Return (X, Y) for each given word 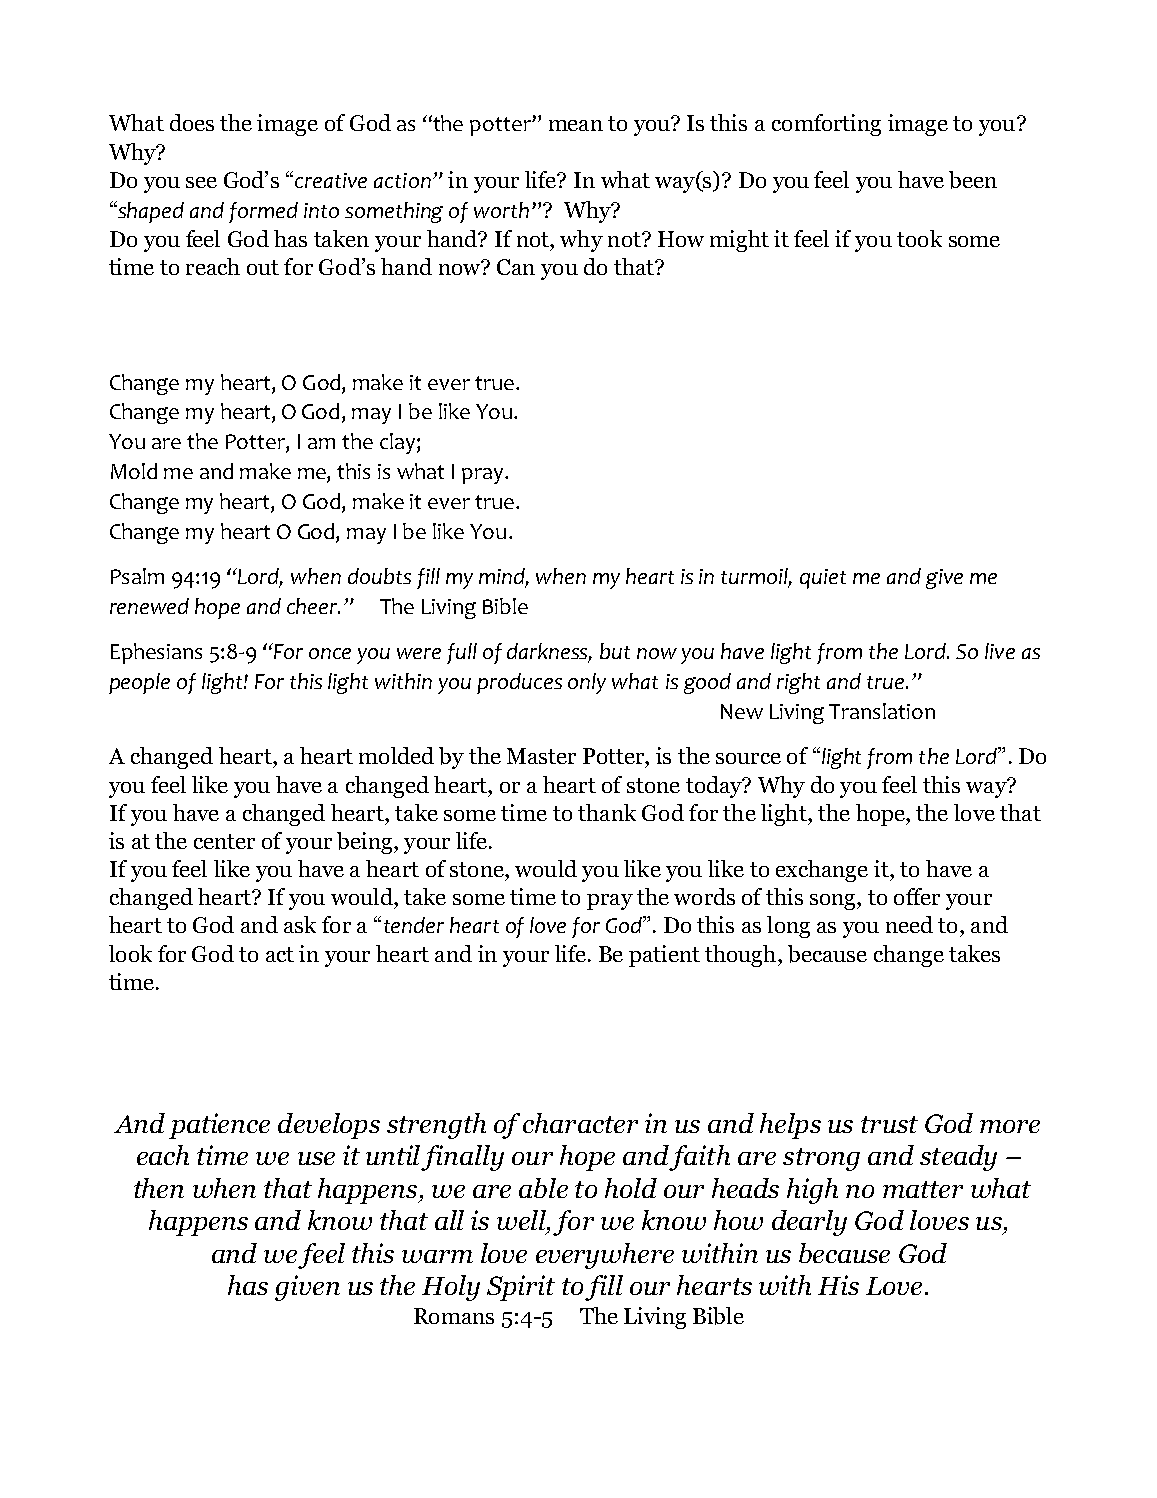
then (159, 1188)
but (615, 651)
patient (664, 956)
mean (576, 125)
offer (917, 896)
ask (300, 924)
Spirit (521, 1288)
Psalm (137, 576)
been (973, 180)
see (201, 182)
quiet (823, 579)
